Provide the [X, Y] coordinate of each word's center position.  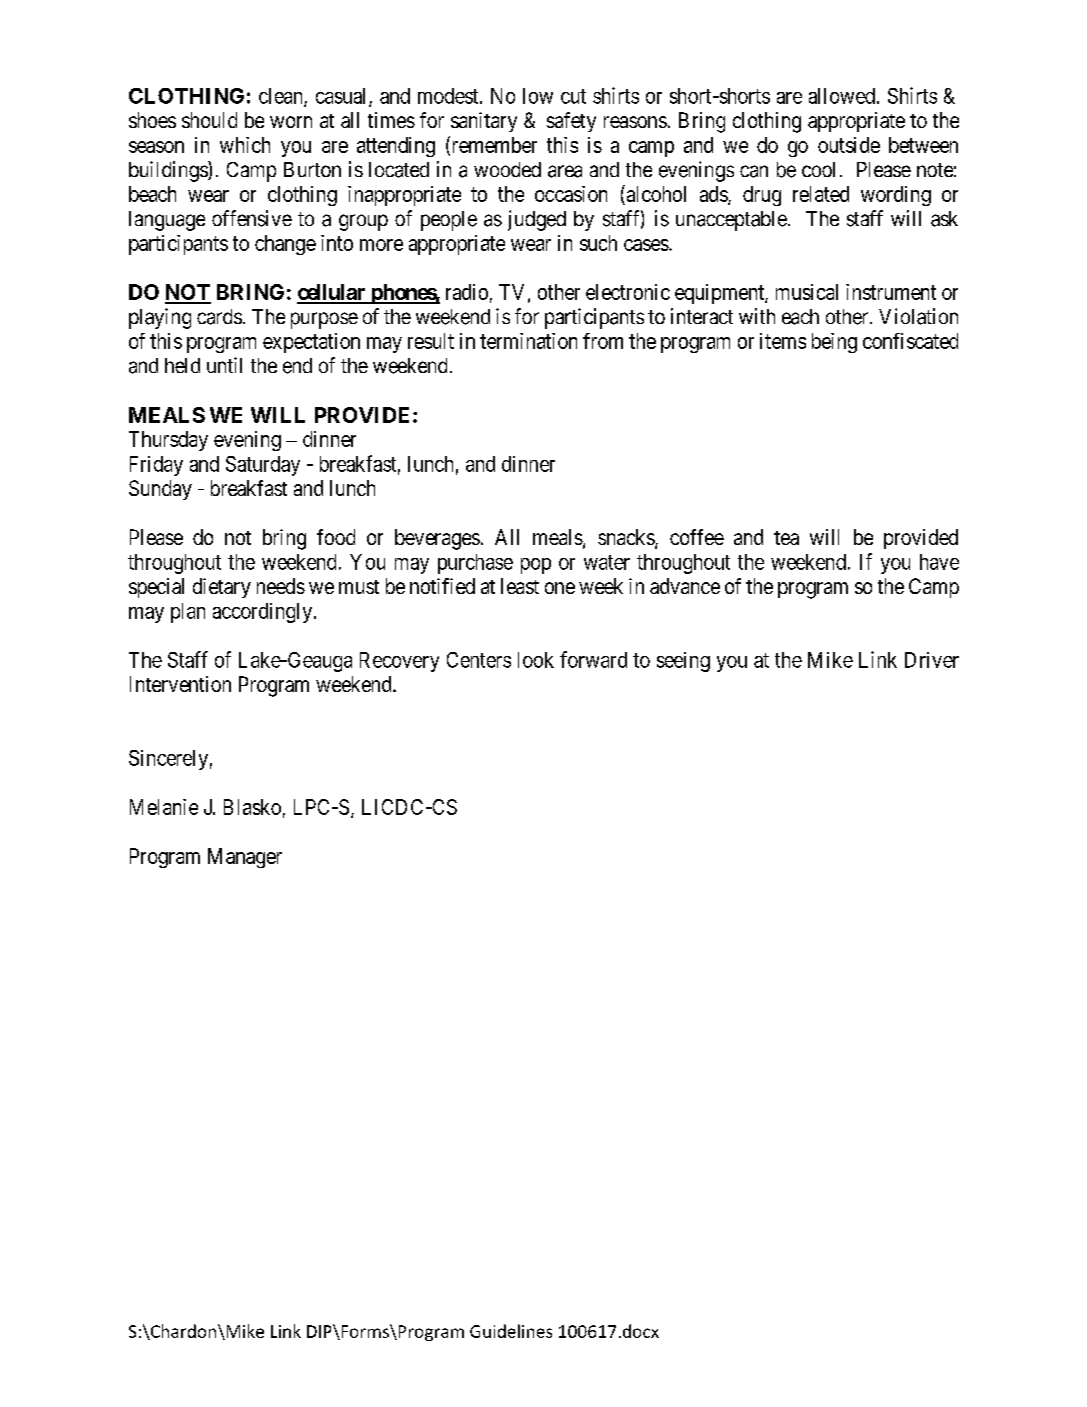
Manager [245, 858]
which [245, 145]
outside [849, 145]
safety [571, 122]
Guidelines [511, 1331]
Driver [932, 660]
